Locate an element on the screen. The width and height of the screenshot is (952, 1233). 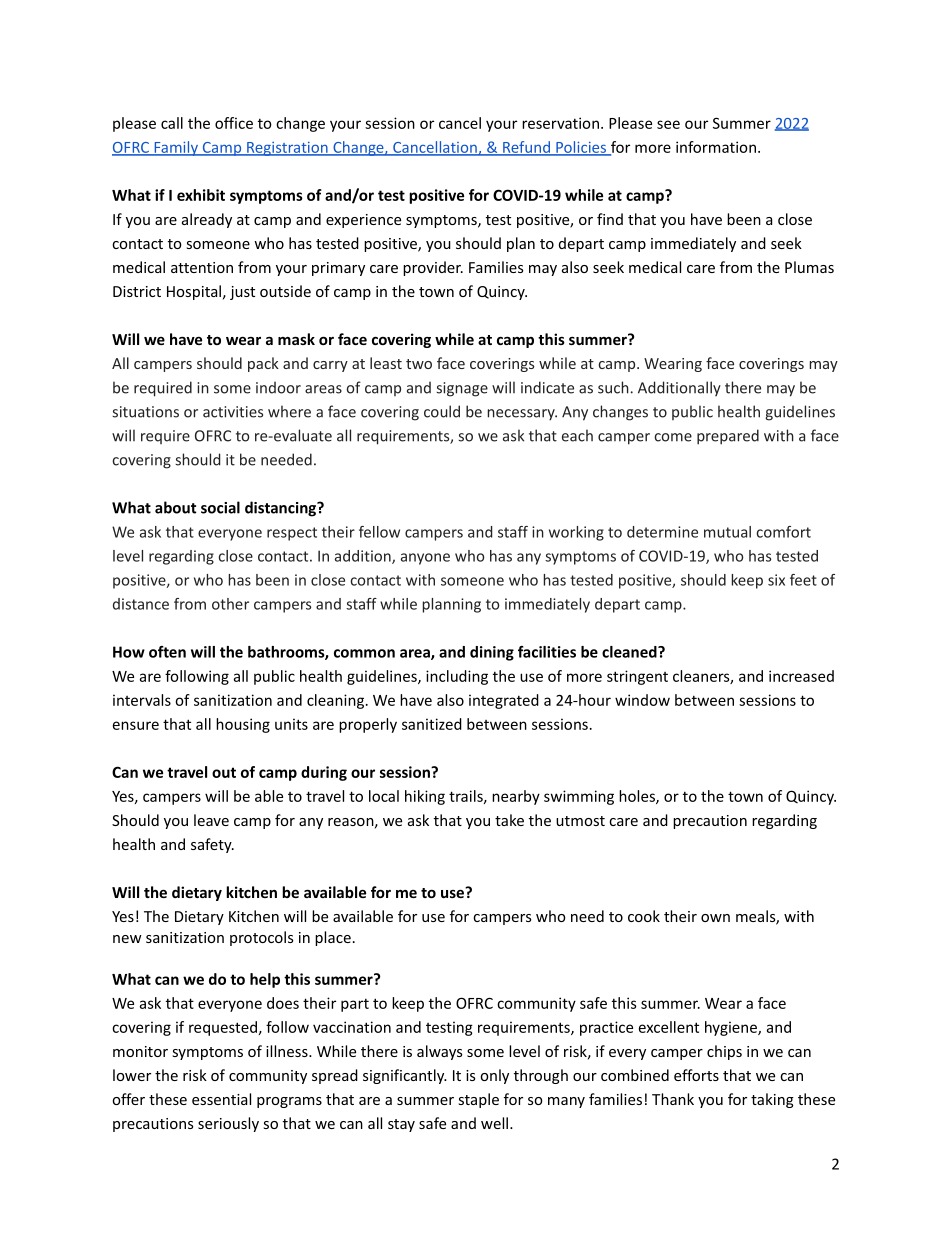
take is located at coordinates (509, 820).
